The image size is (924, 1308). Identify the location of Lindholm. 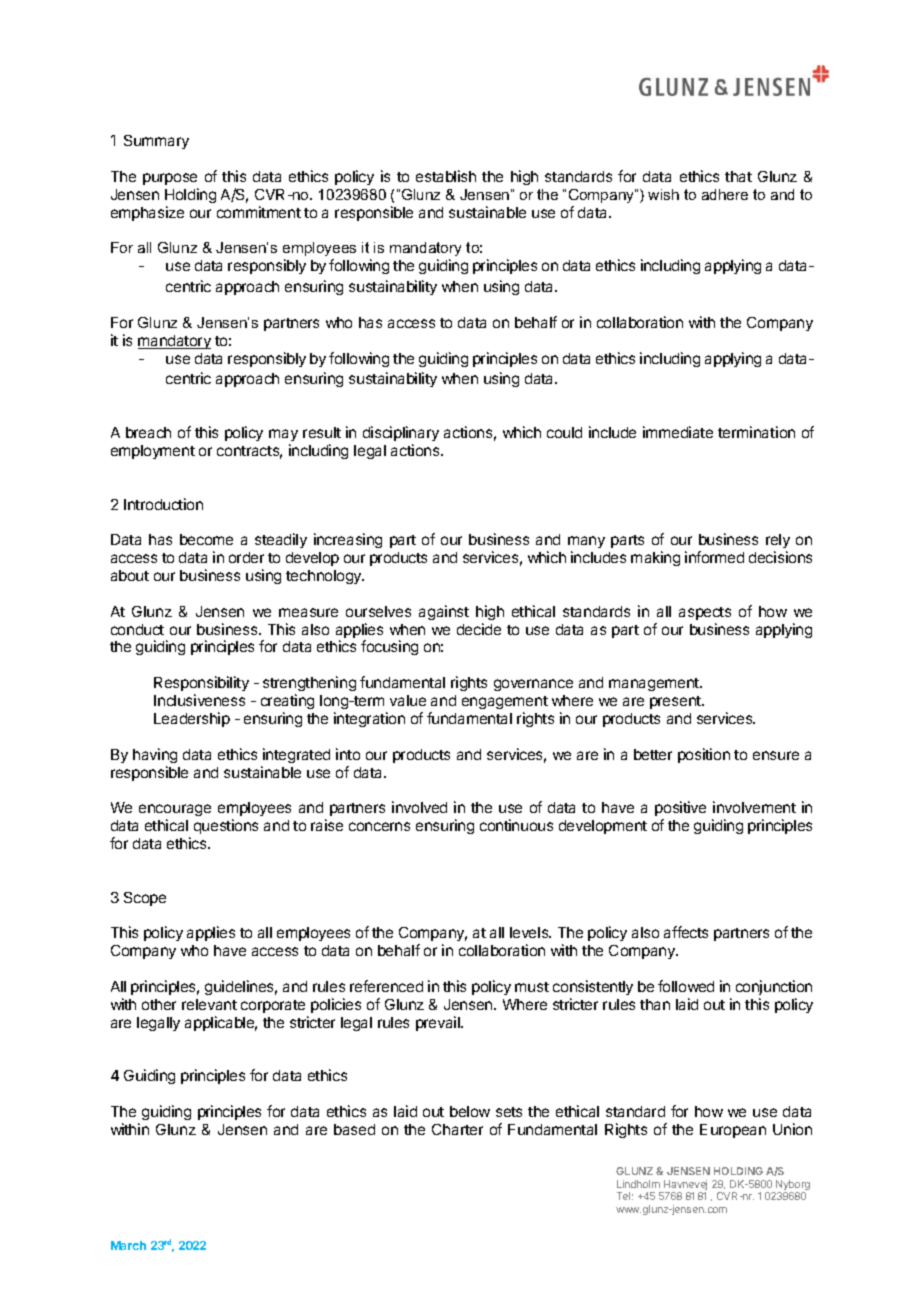
(638, 1184).
